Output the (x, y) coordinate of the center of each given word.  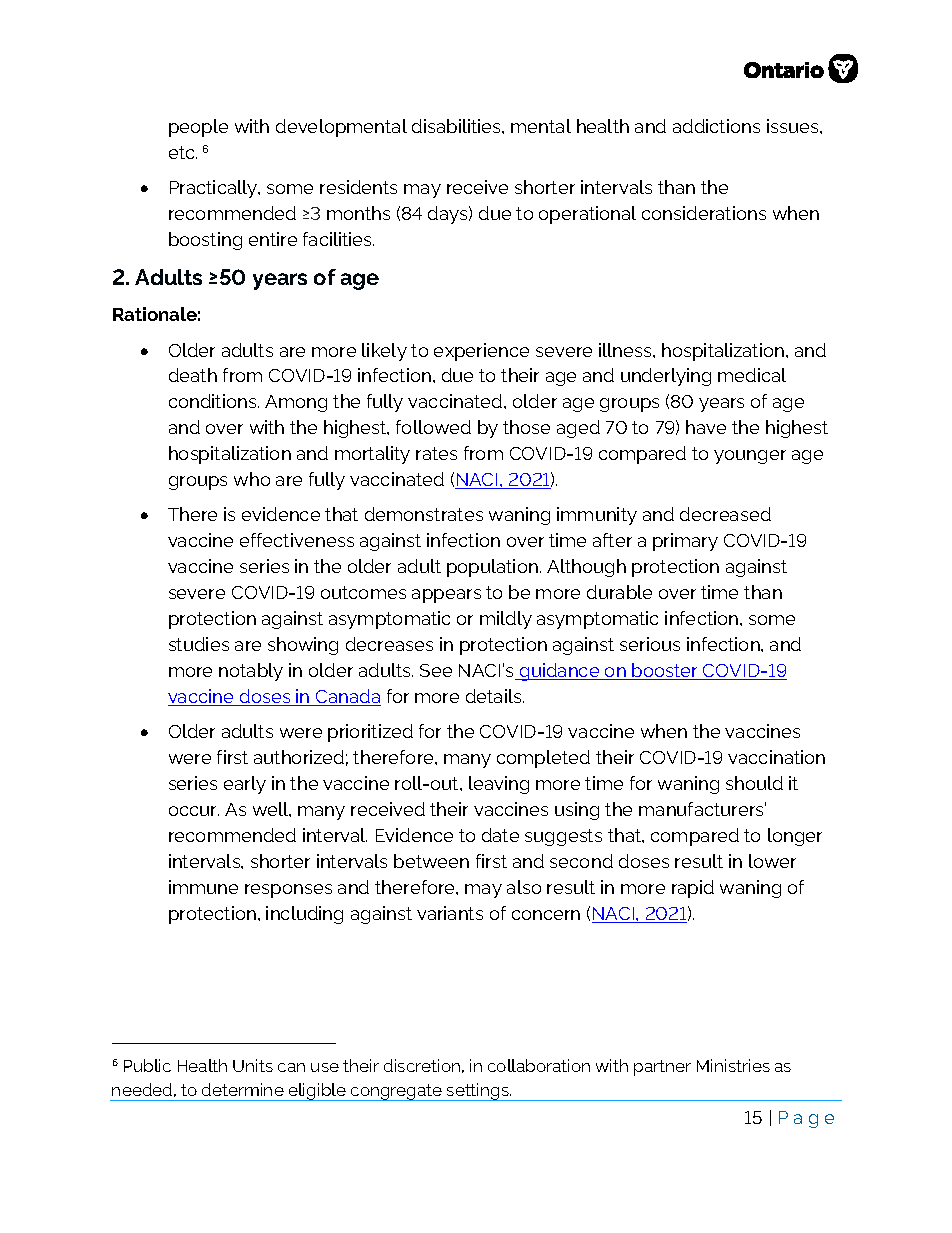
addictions (716, 126)
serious (650, 644)
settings (478, 1092)
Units (253, 1065)
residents (358, 187)
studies (199, 644)
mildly (506, 620)
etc (183, 152)
